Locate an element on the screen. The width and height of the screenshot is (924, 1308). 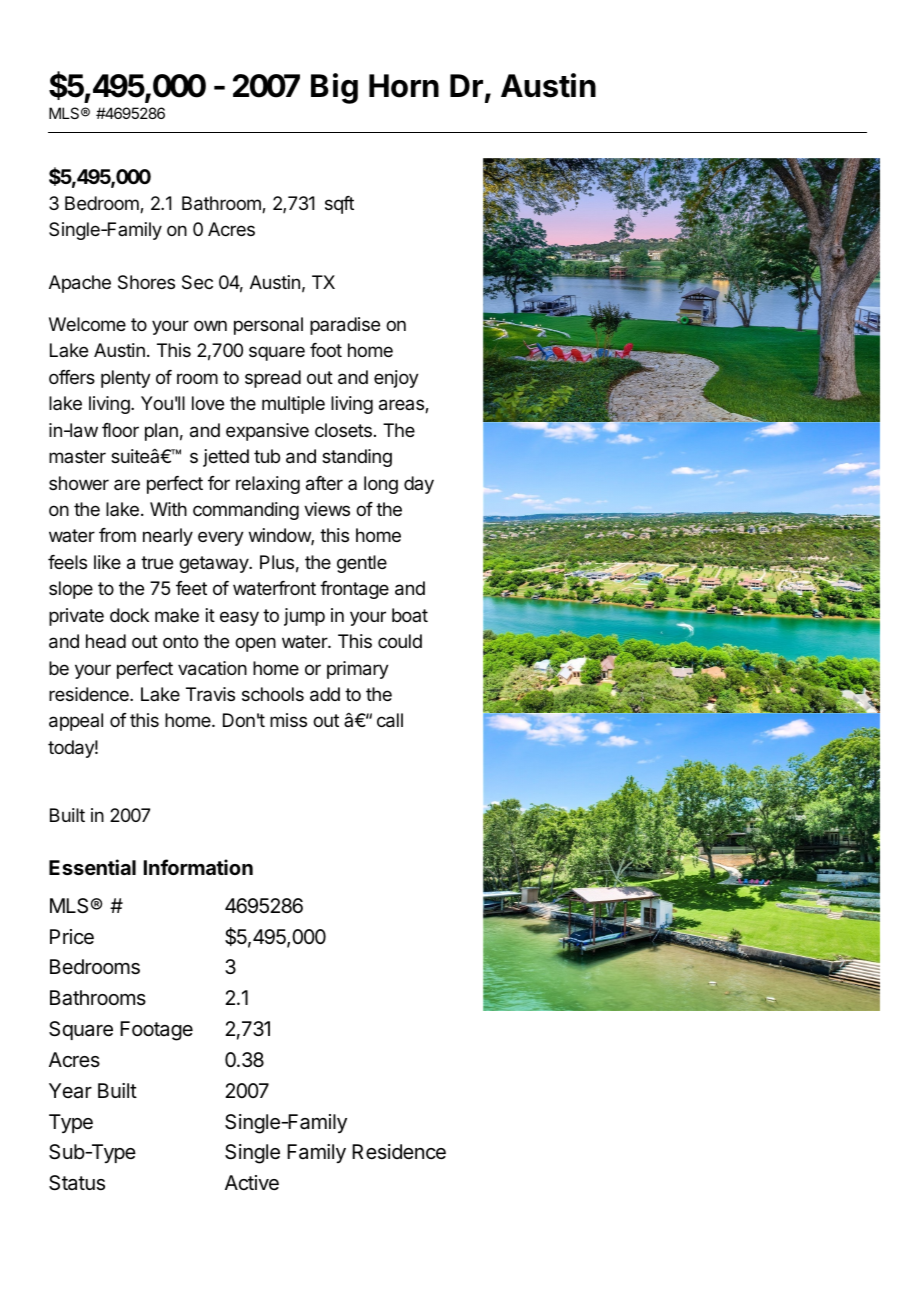
Active is located at coordinates (252, 1182).
